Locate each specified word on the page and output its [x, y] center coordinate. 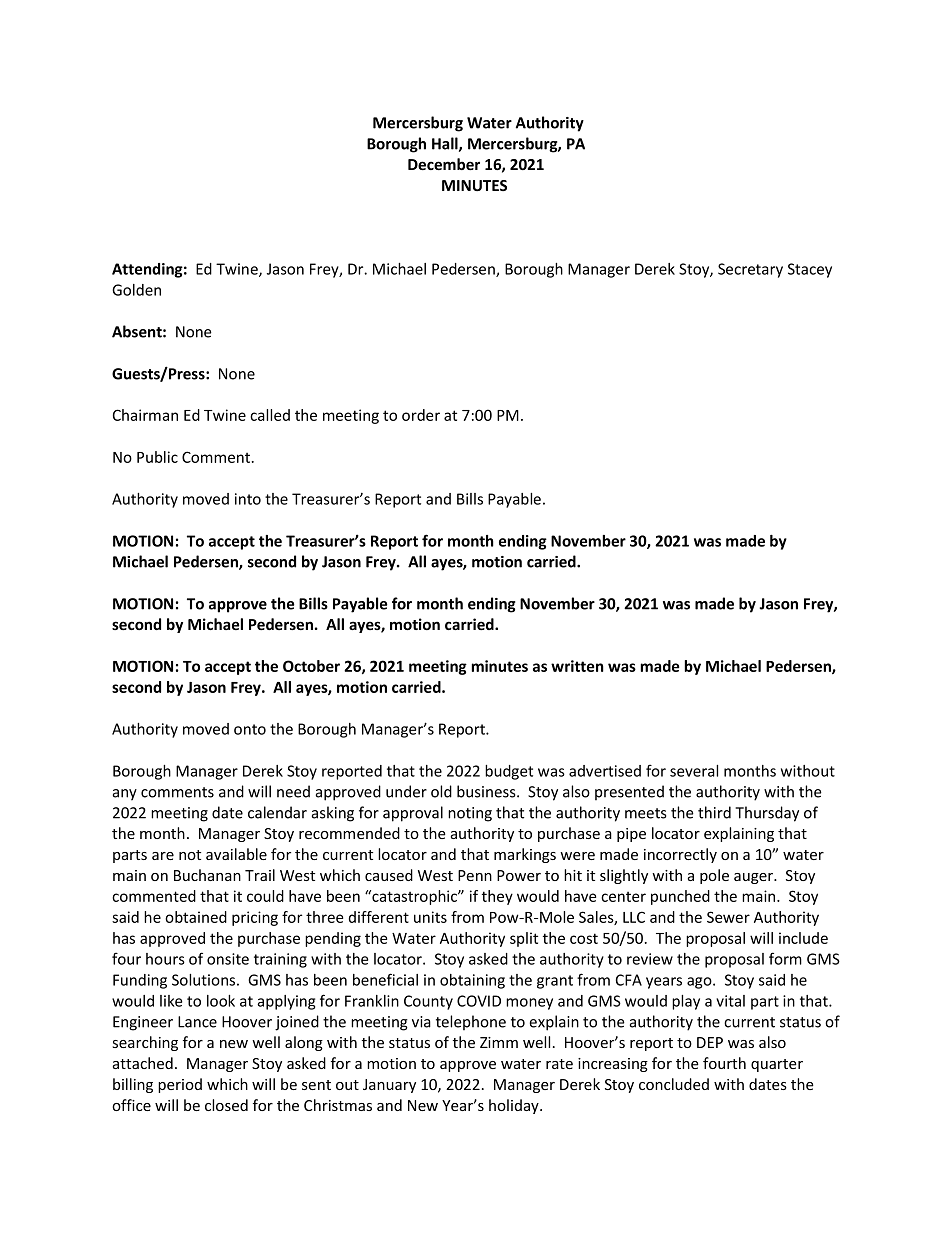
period [180, 1085]
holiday [515, 1106]
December [444, 164]
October [311, 666]
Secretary [750, 270]
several [694, 771]
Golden [136, 290]
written [577, 666]
